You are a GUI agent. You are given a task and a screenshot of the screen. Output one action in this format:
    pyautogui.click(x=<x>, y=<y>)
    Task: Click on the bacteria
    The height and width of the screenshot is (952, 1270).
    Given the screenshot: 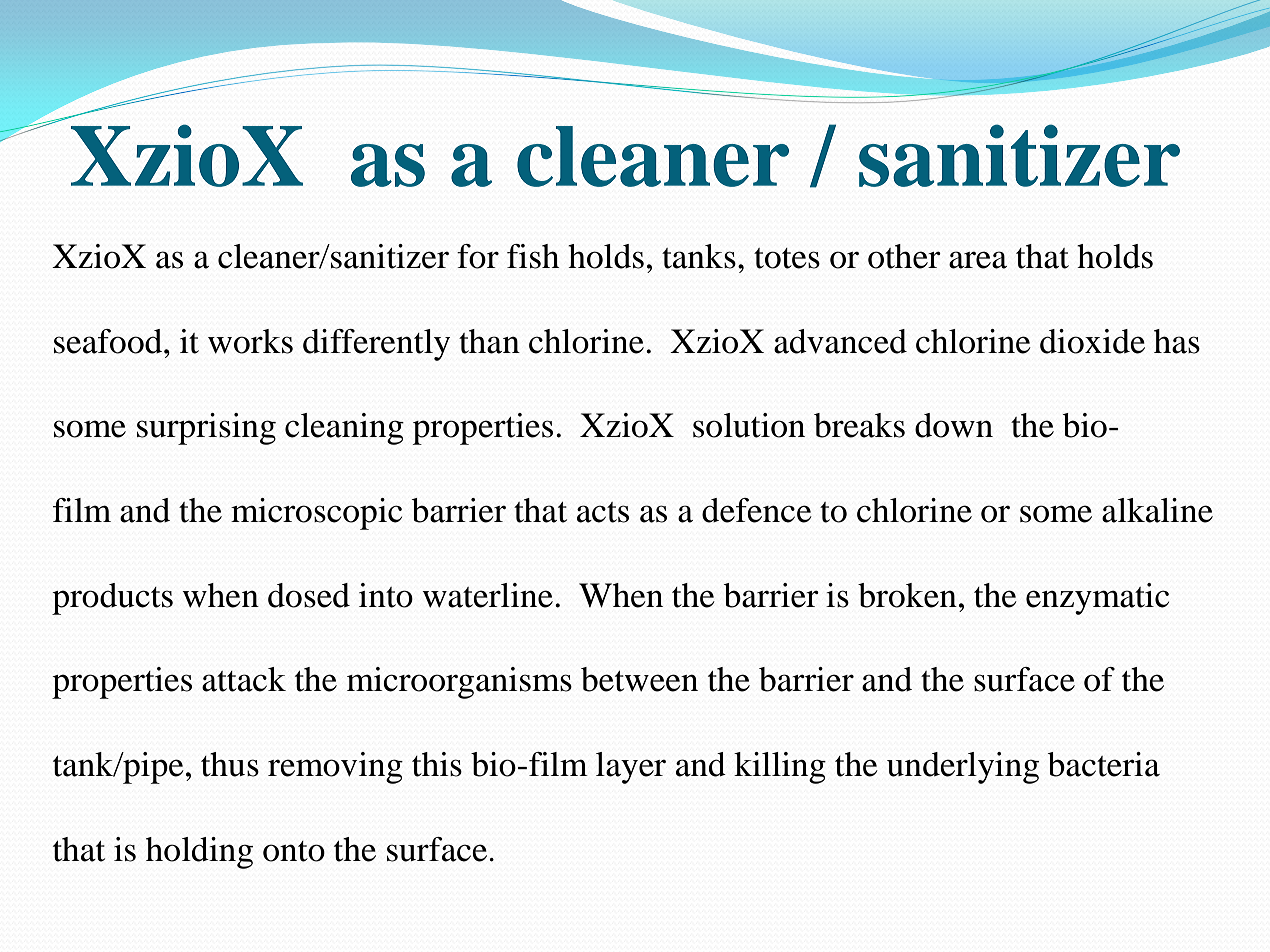 What is the action you would take?
    pyautogui.click(x=1104, y=764)
